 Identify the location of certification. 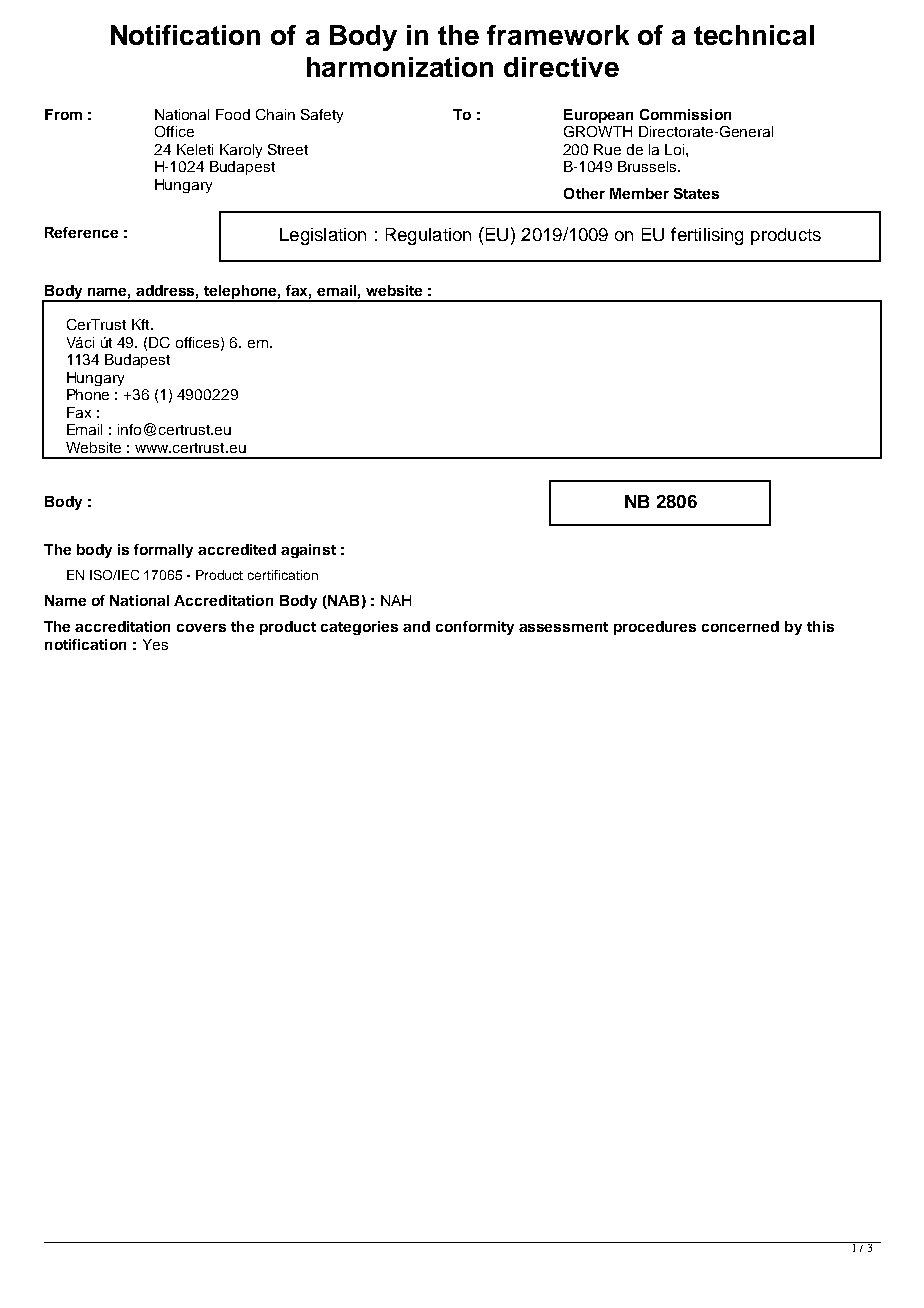
(283, 575).
